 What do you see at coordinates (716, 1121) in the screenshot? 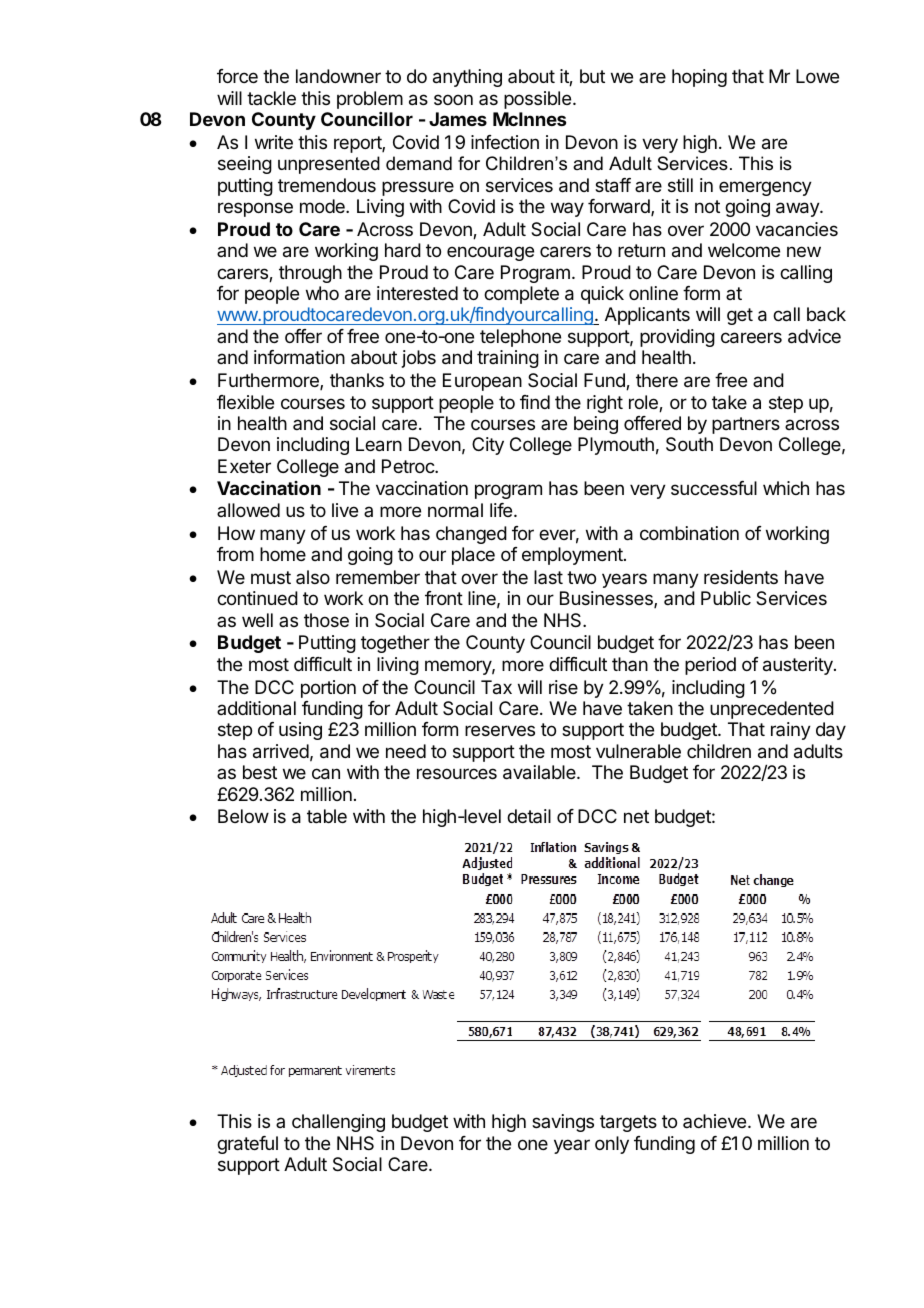
I see `achieve` at bounding box center [716, 1121].
